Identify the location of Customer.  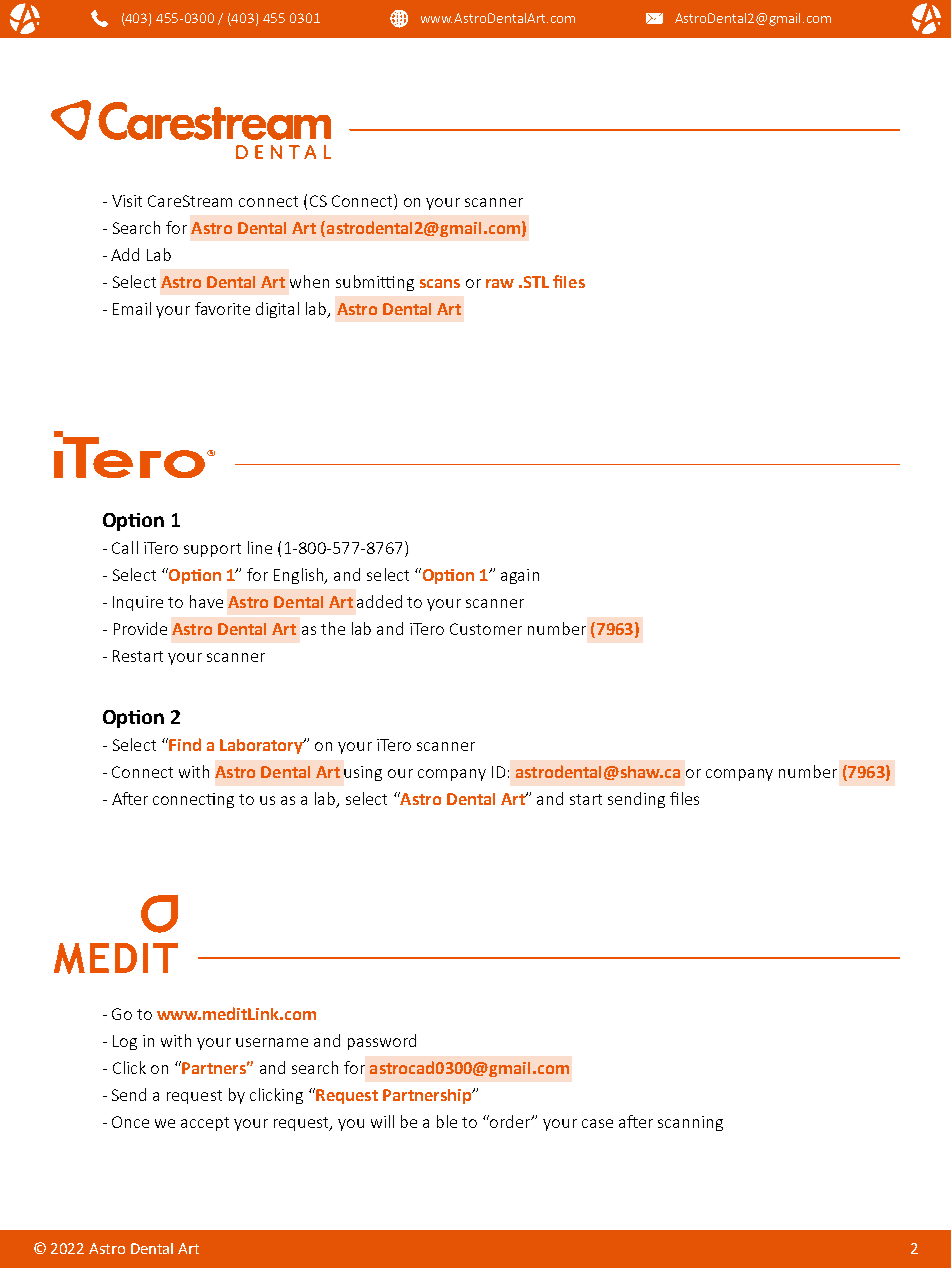
(486, 629).
